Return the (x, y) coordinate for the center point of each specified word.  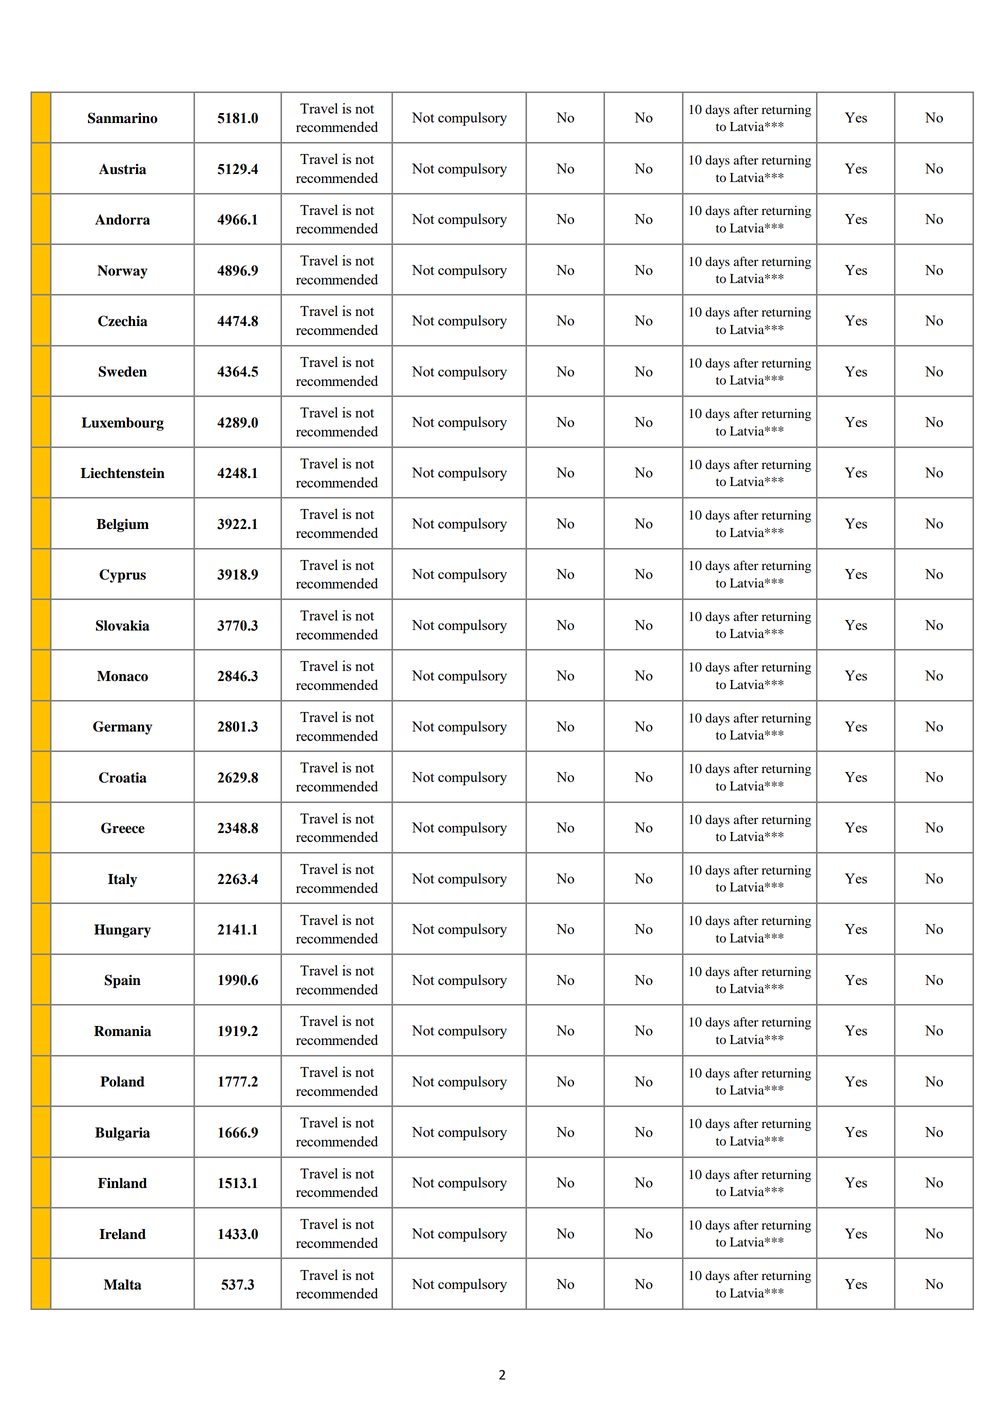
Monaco (122, 676)
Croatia (123, 777)
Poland (122, 1081)
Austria (122, 169)
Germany (122, 728)
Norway (122, 272)
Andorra (122, 219)
